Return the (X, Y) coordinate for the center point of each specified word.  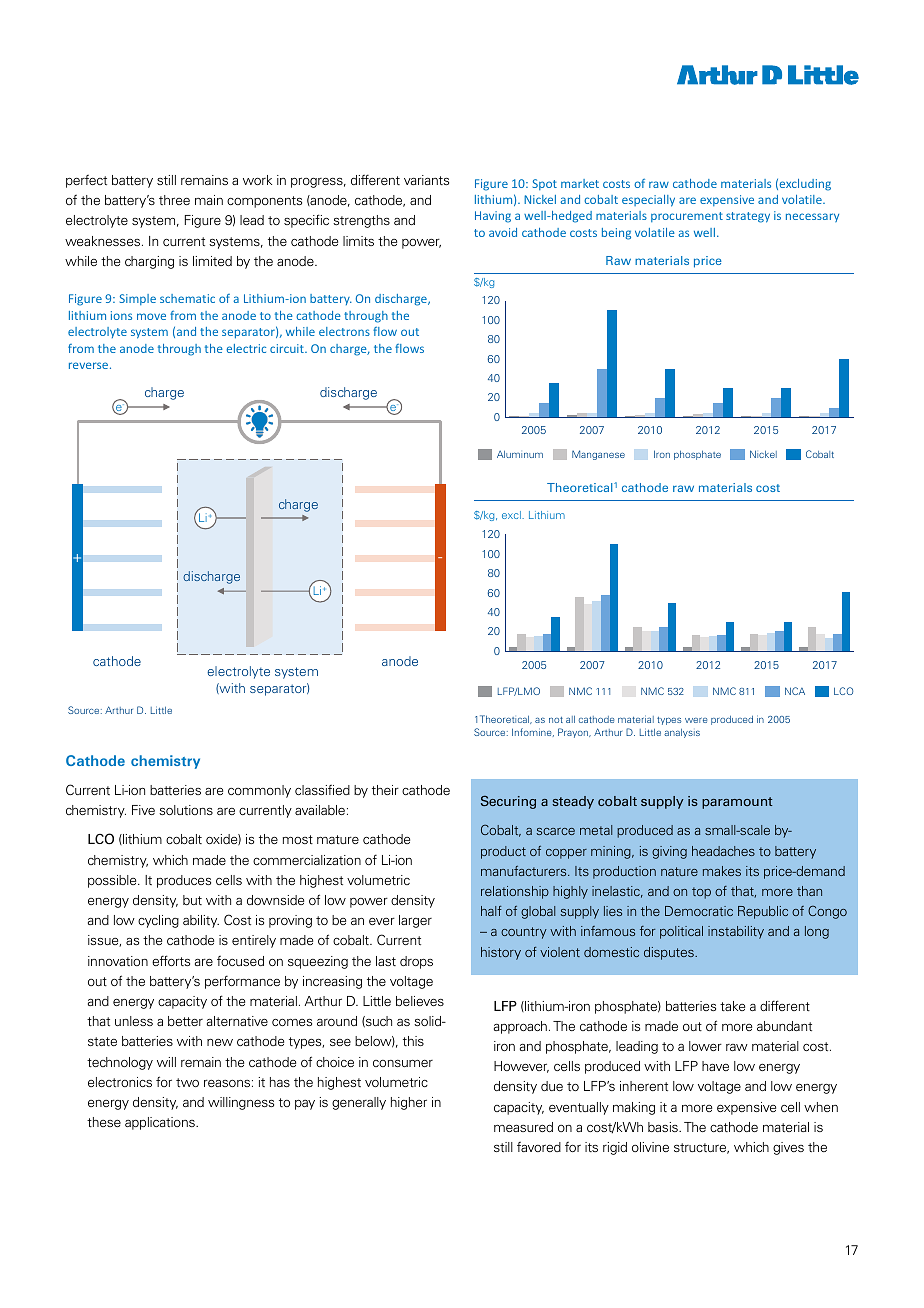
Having (493, 217)
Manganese (598, 455)
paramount (737, 803)
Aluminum (520, 454)
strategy (748, 217)
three (174, 200)
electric (246, 348)
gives (788, 1148)
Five (143, 810)
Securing (508, 802)
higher (409, 1103)
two (187, 1082)
